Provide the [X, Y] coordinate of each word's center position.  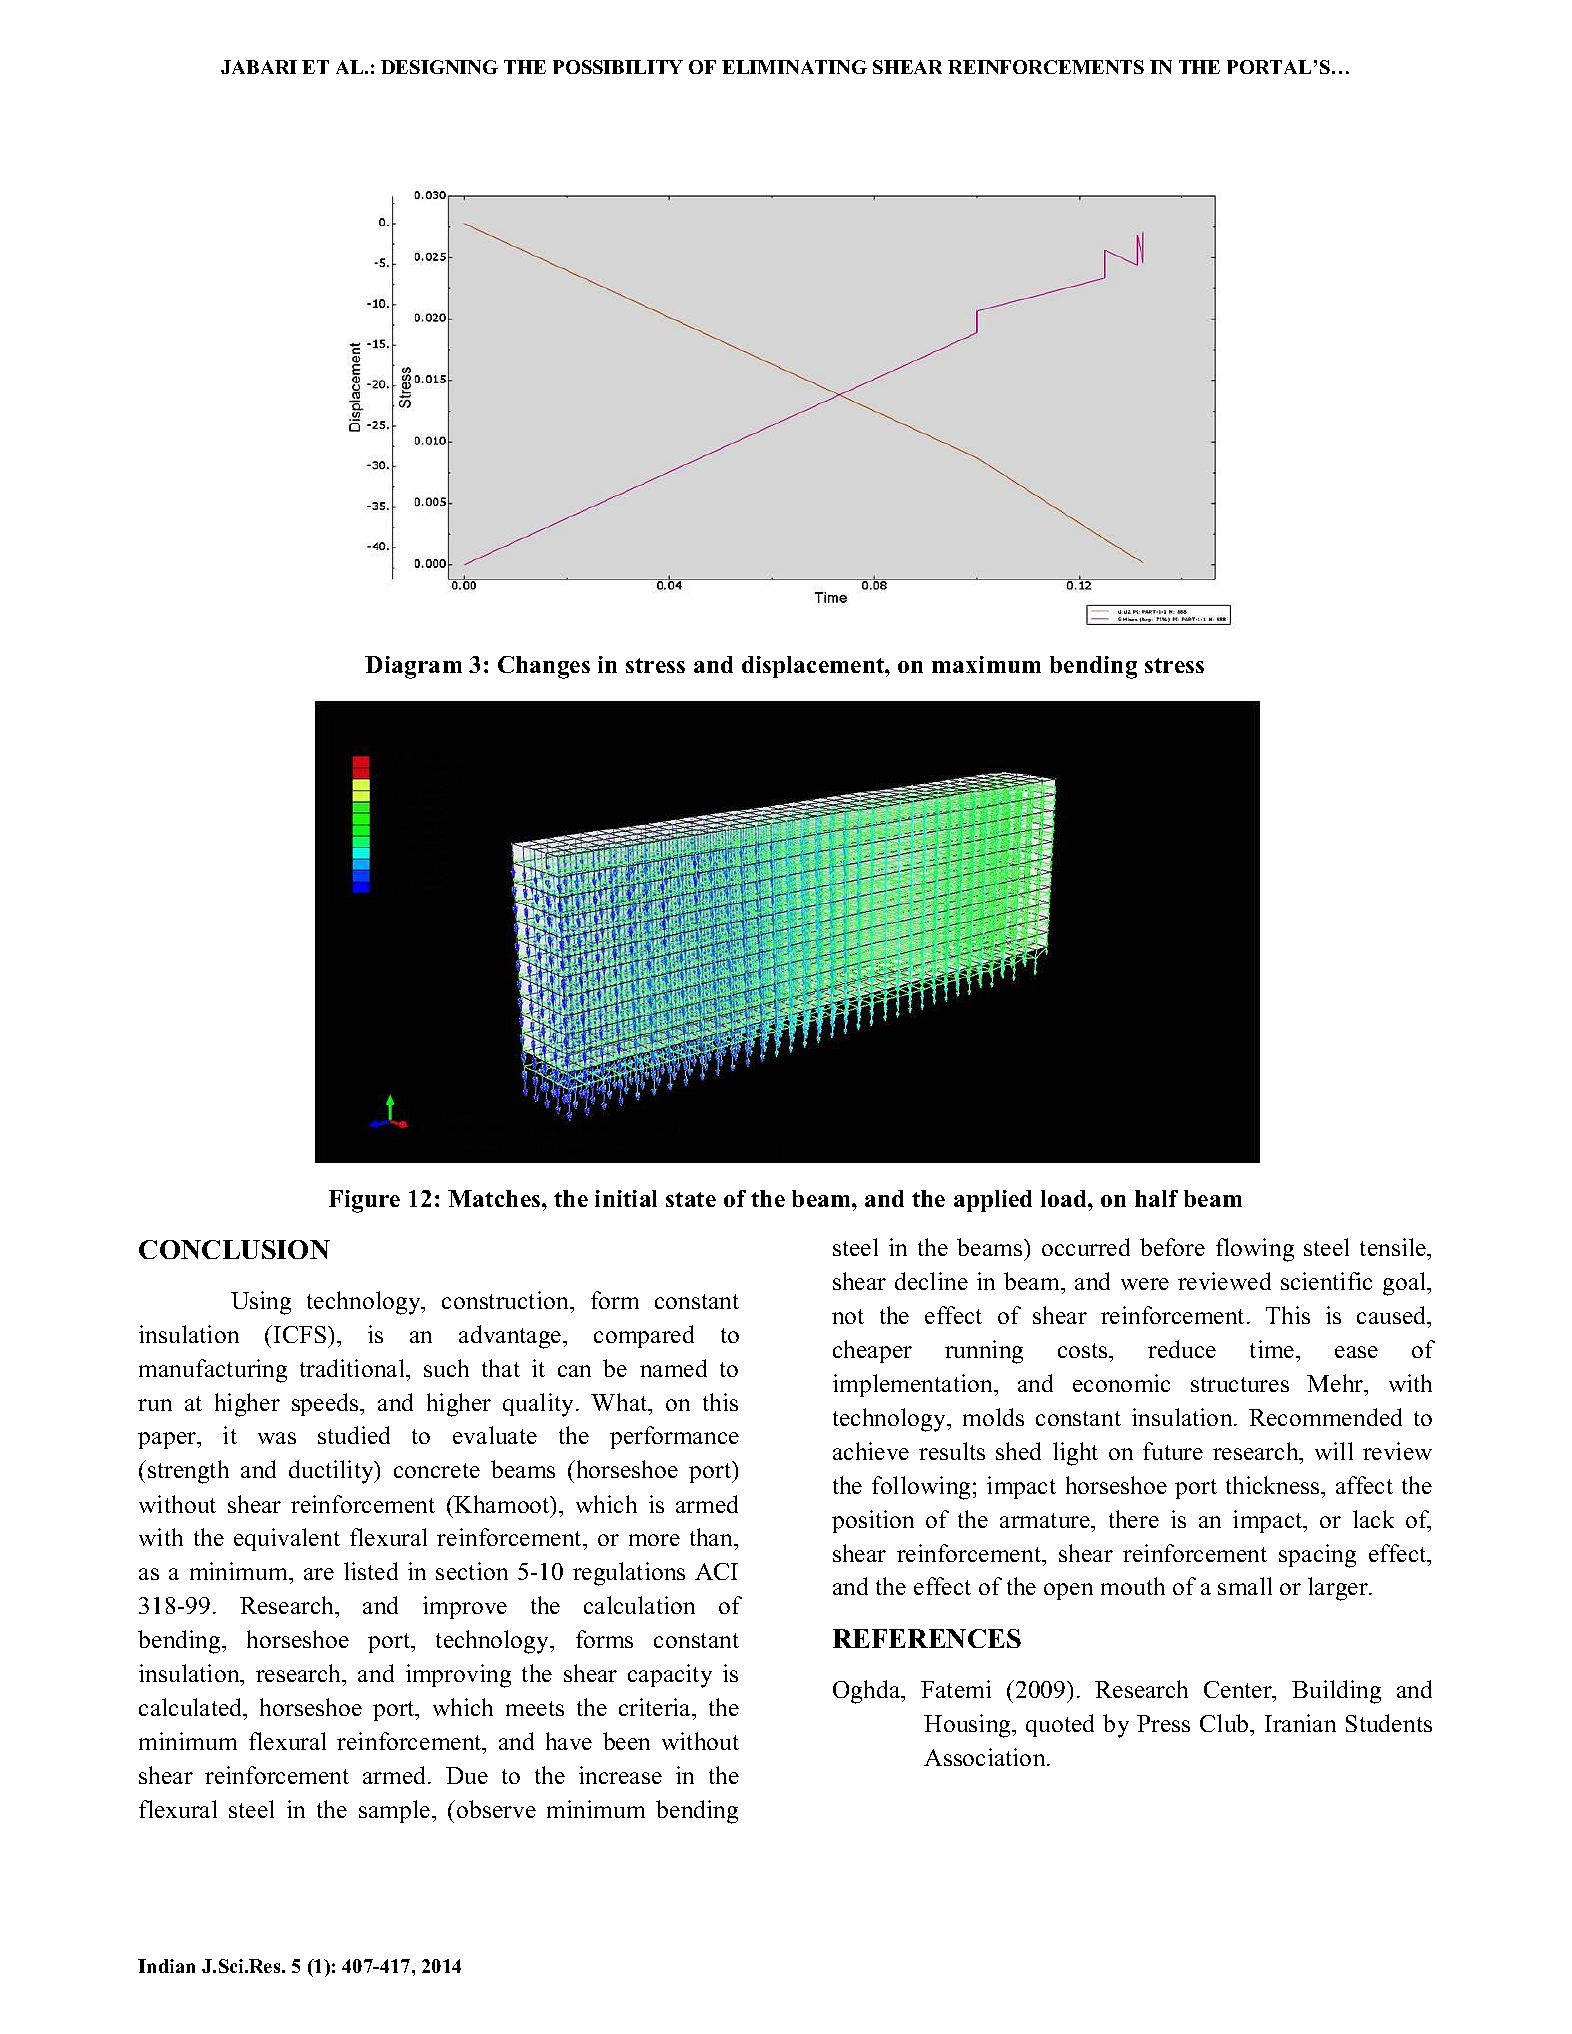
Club [1225, 1723]
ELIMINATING [794, 67]
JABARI [259, 67]
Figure [364, 1201]
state [691, 1199]
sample [396, 1811]
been [626, 1741]
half [1156, 1198]
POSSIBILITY [618, 67]
